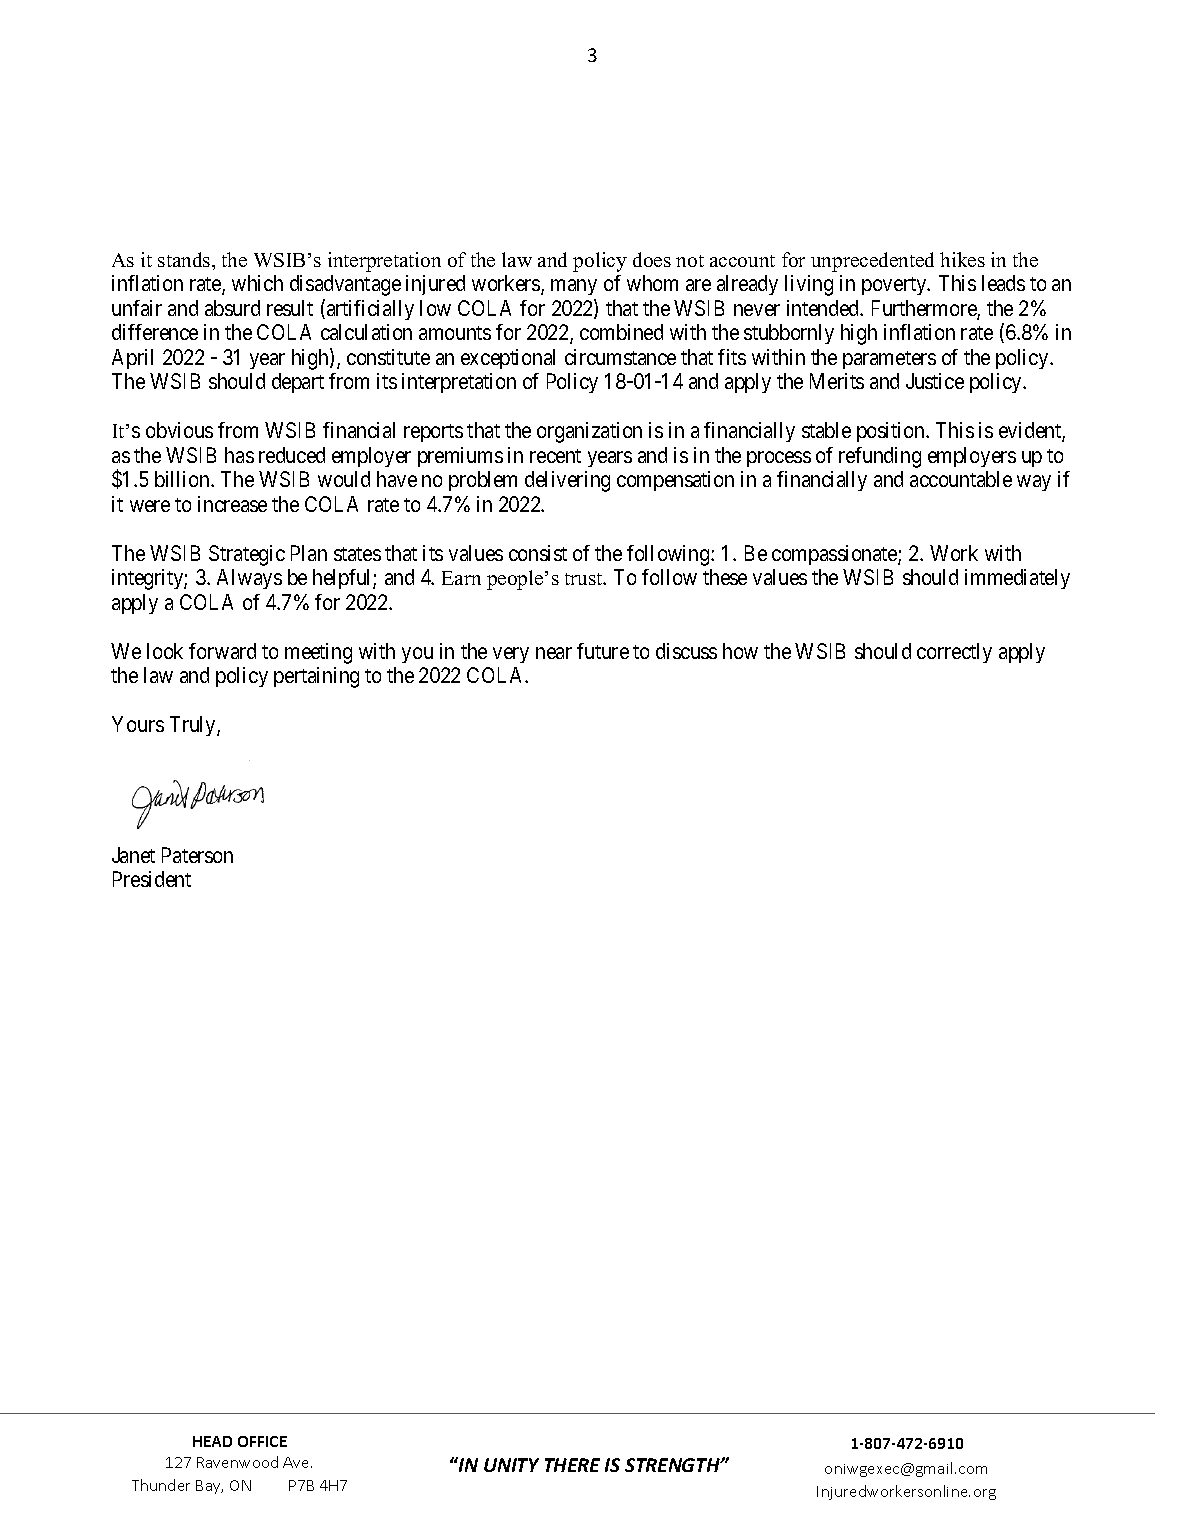 The image size is (1186, 1535). Describe the element at coordinates (574, 287) in the document. I see `many` at that location.
